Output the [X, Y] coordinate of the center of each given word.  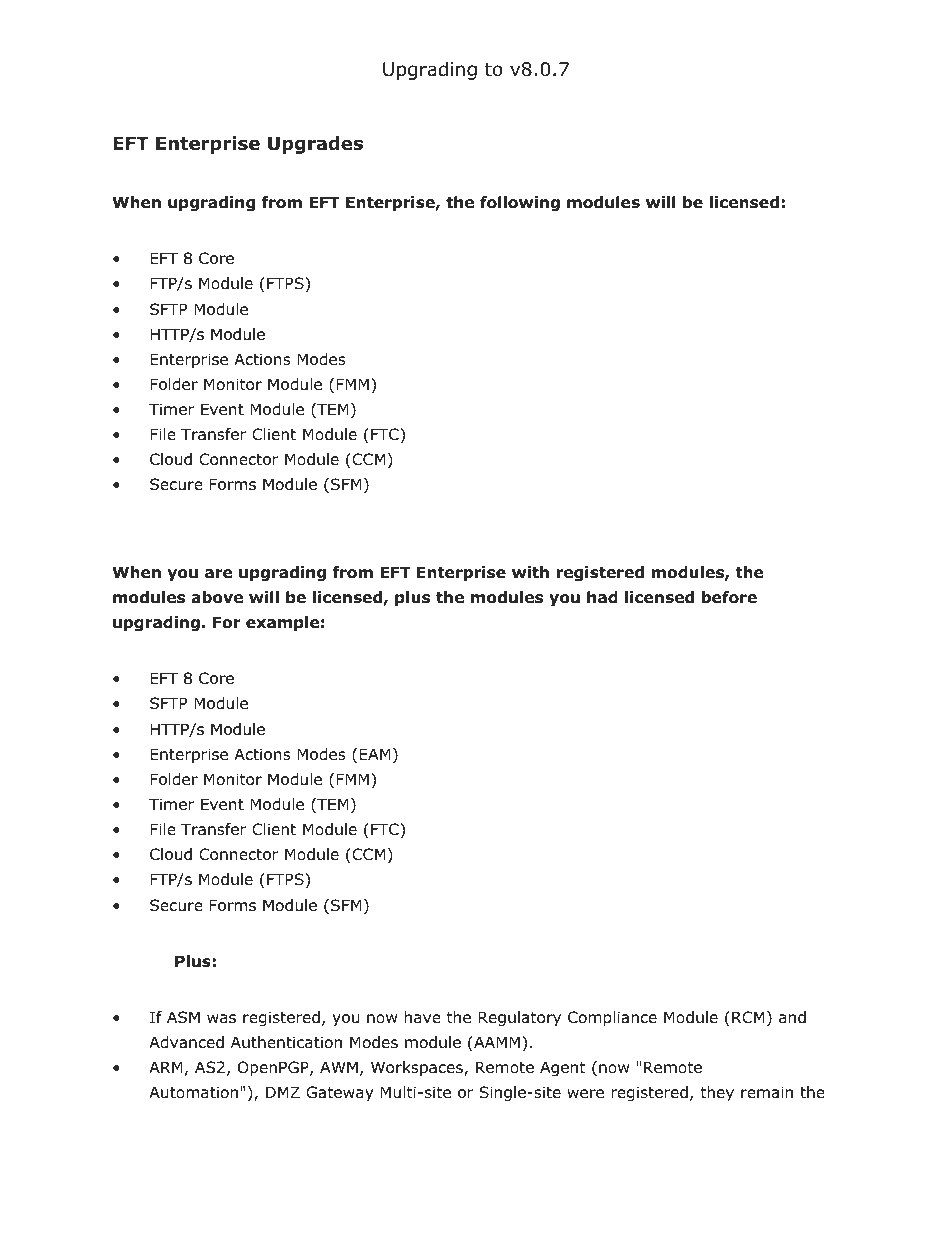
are [218, 574]
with [530, 572]
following [520, 204]
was [221, 1019]
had [602, 597]
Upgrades [315, 145]
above [217, 597]
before [729, 597]
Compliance [612, 1018]
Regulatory [519, 1019]
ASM [183, 1017]
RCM [748, 1017]
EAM [375, 754]
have [423, 1017]
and [792, 1017]
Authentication [286, 1042]
